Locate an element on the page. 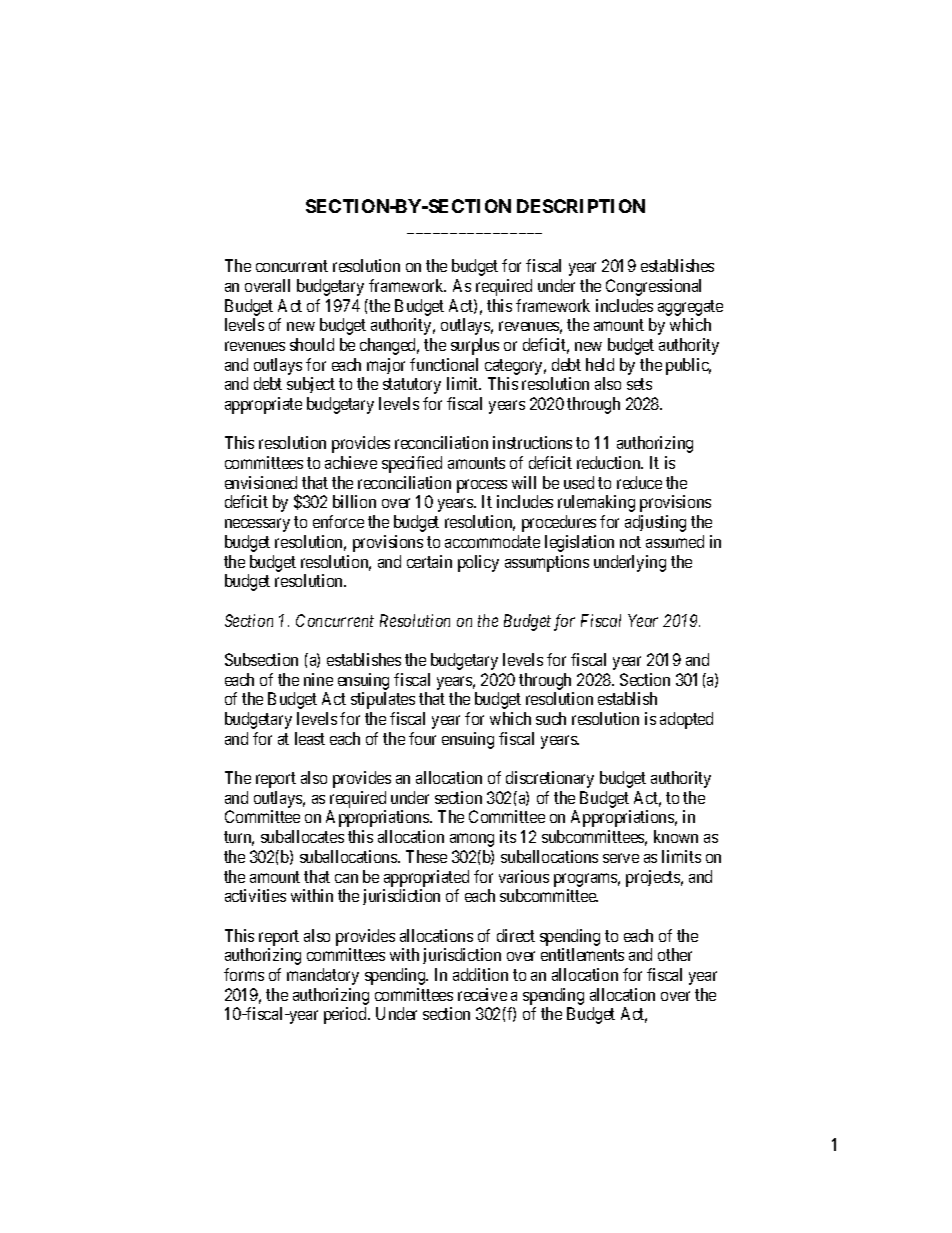  not is located at coordinates (630, 542).
